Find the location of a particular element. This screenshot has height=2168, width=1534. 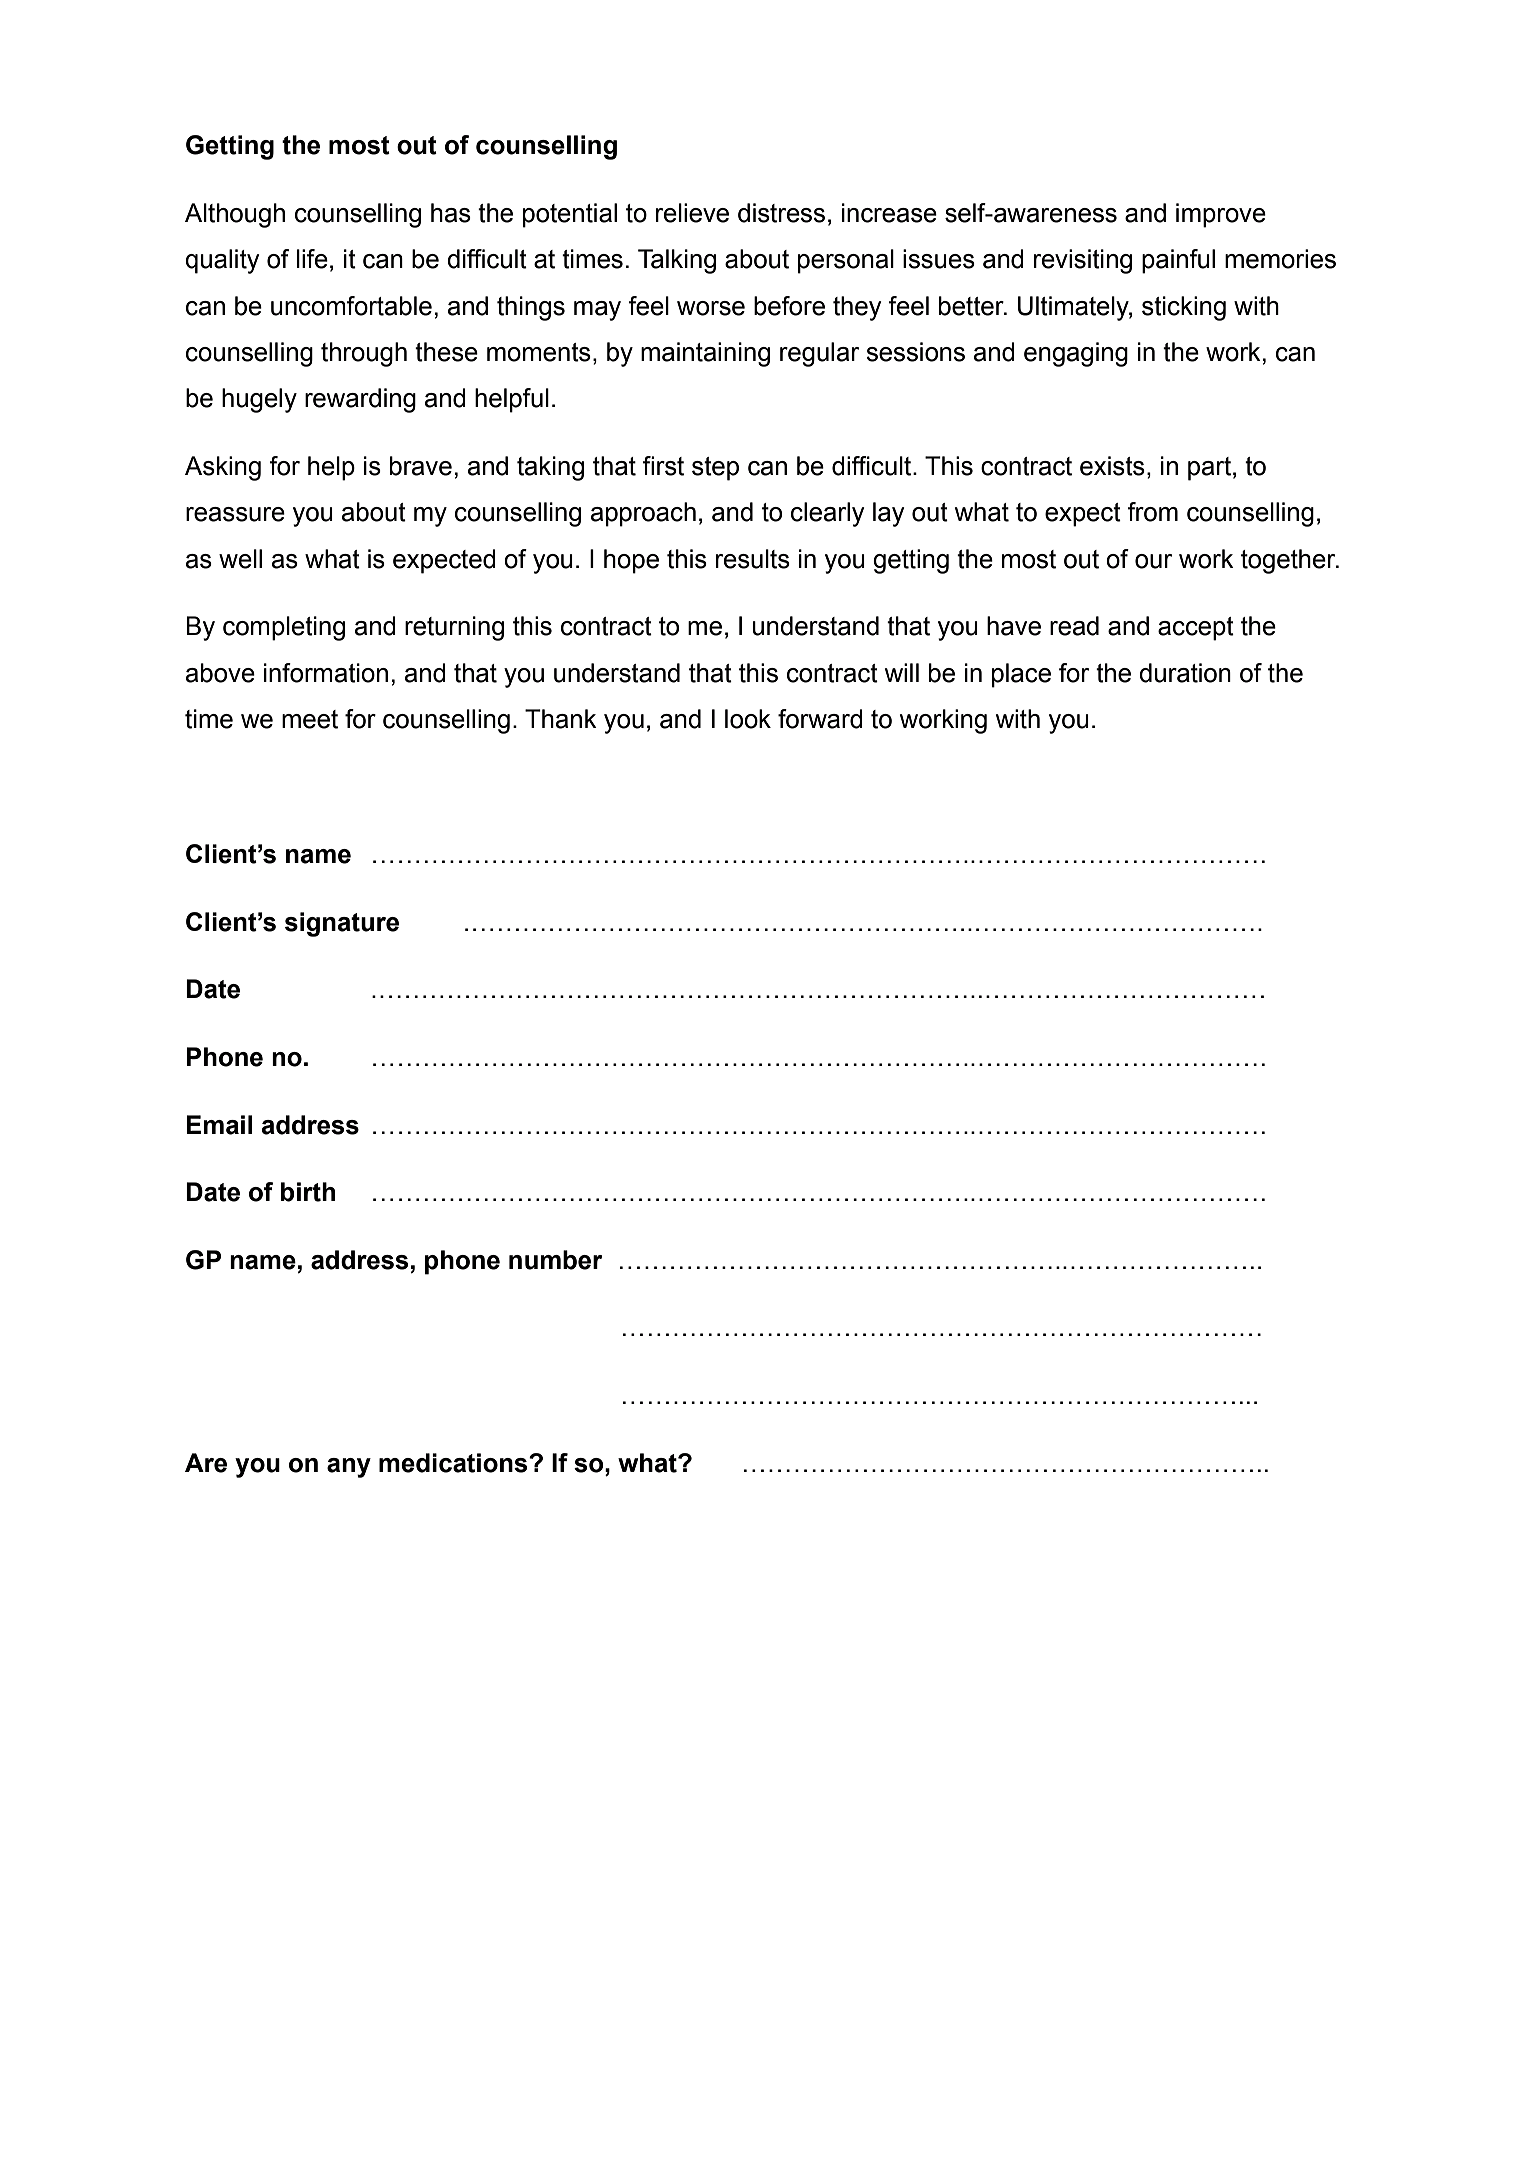

look is located at coordinates (748, 719).
